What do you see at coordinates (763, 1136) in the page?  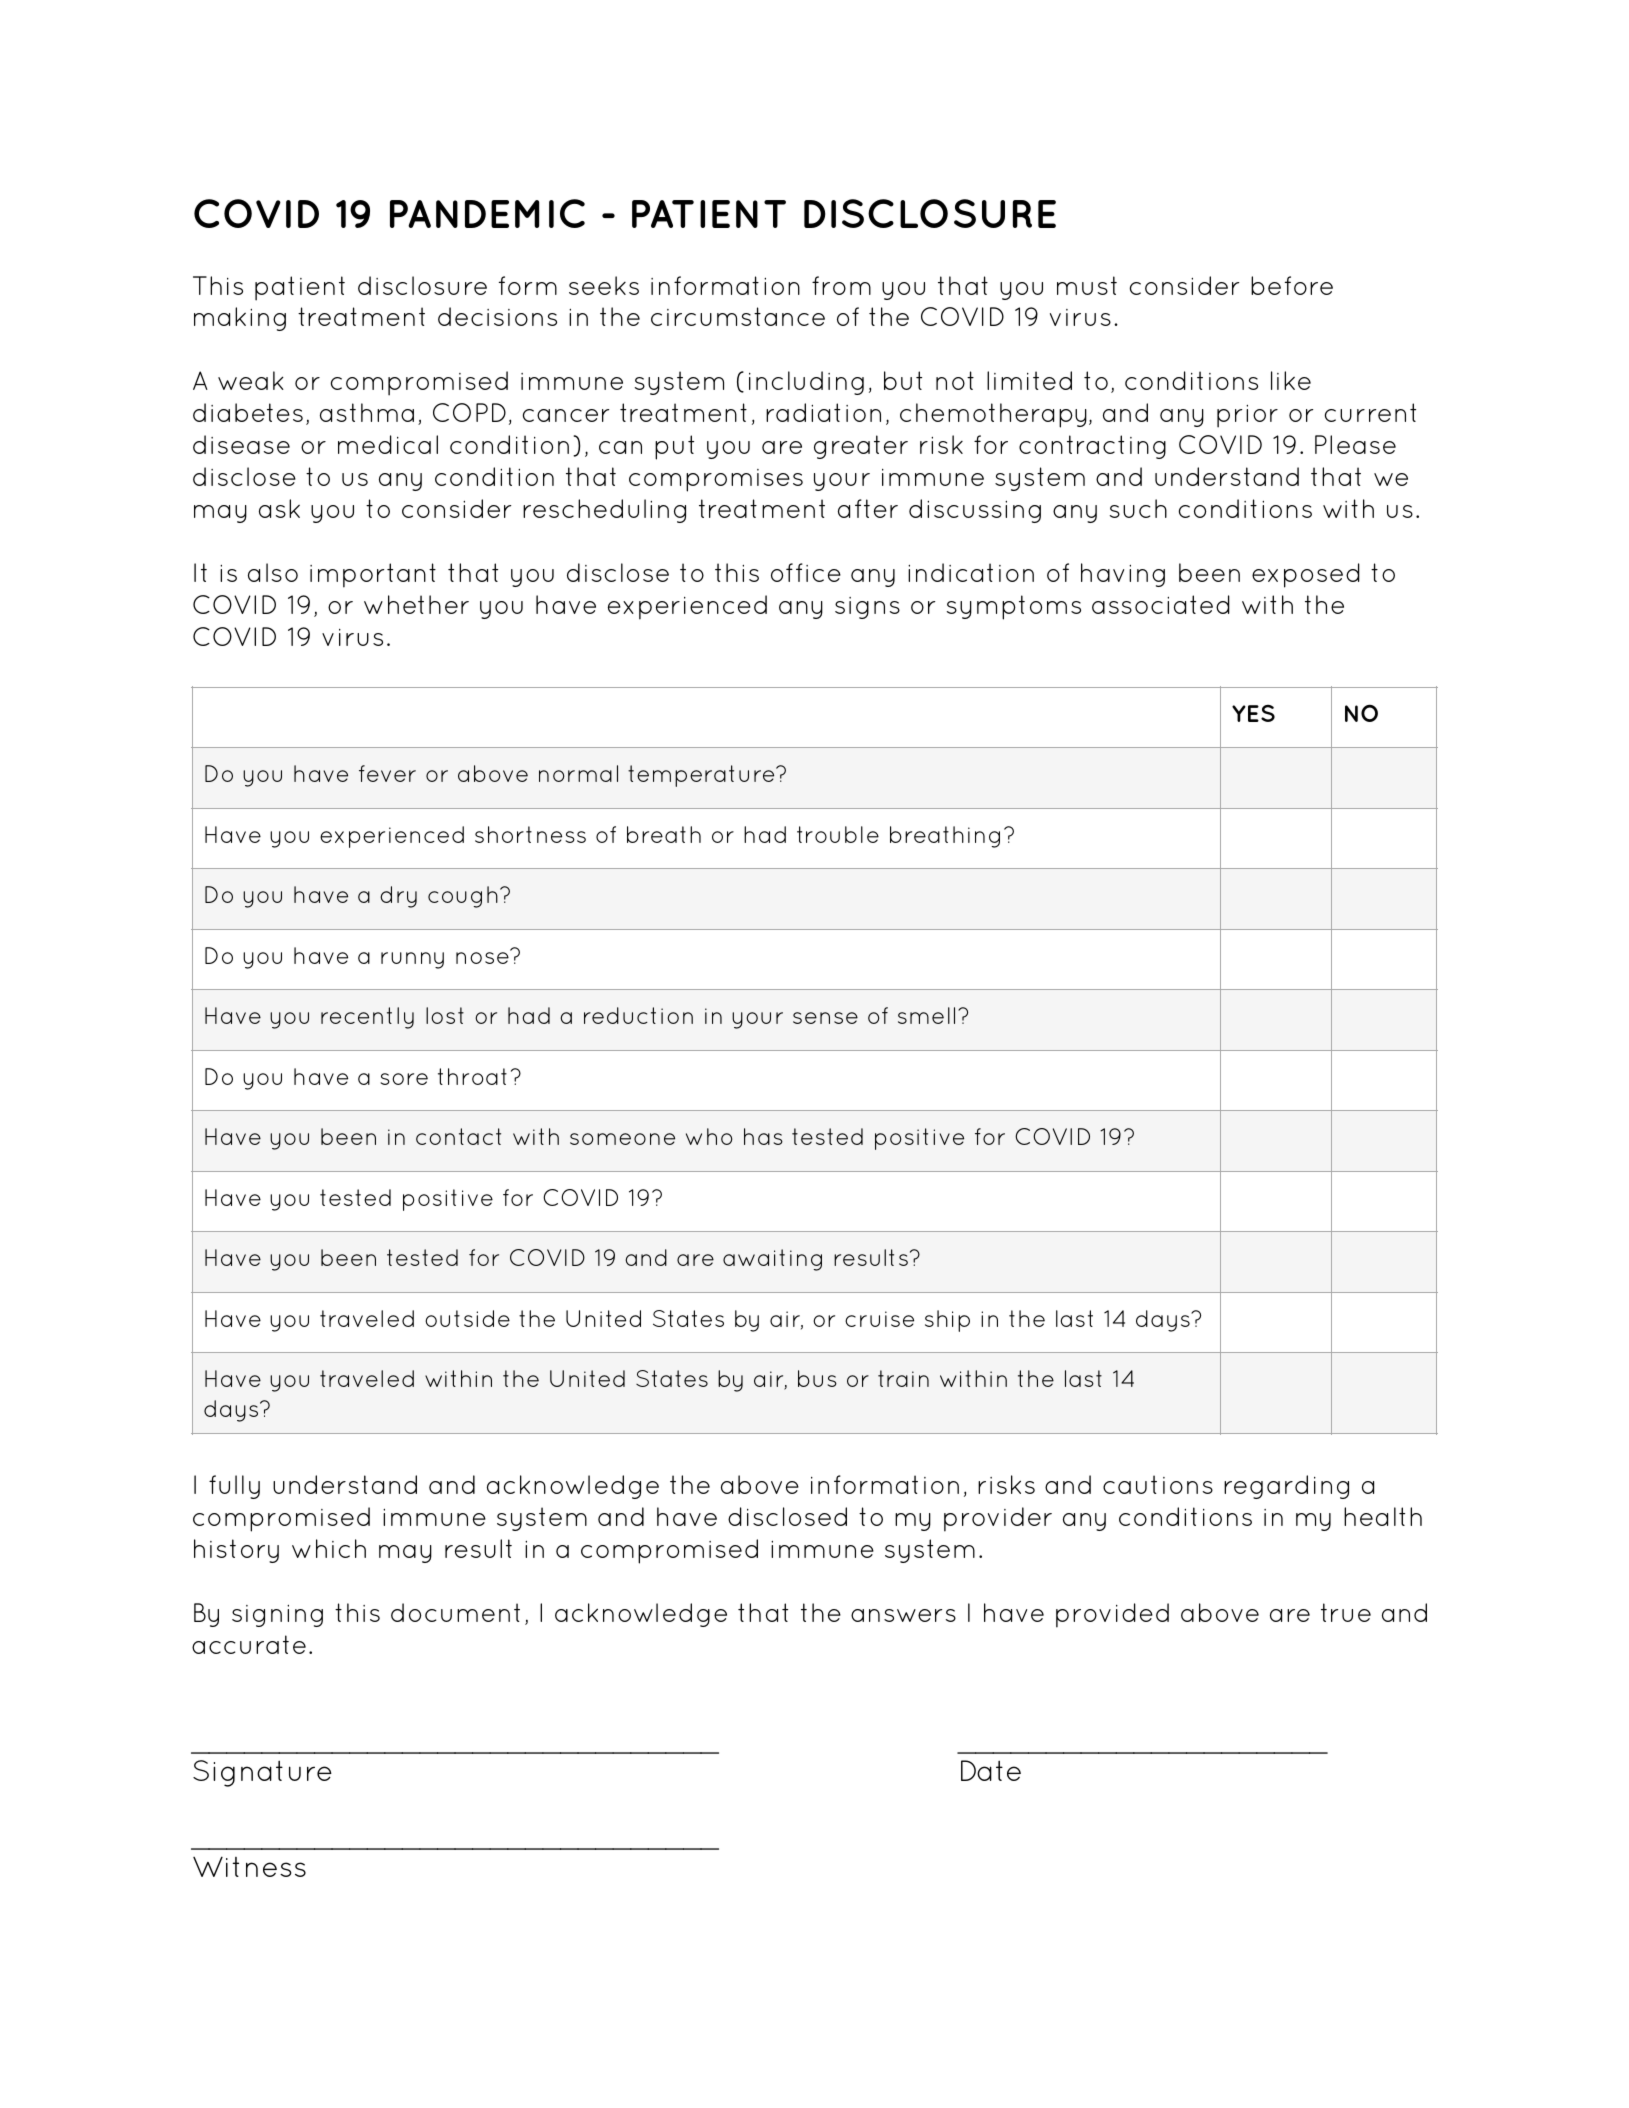 I see `has` at bounding box center [763, 1136].
